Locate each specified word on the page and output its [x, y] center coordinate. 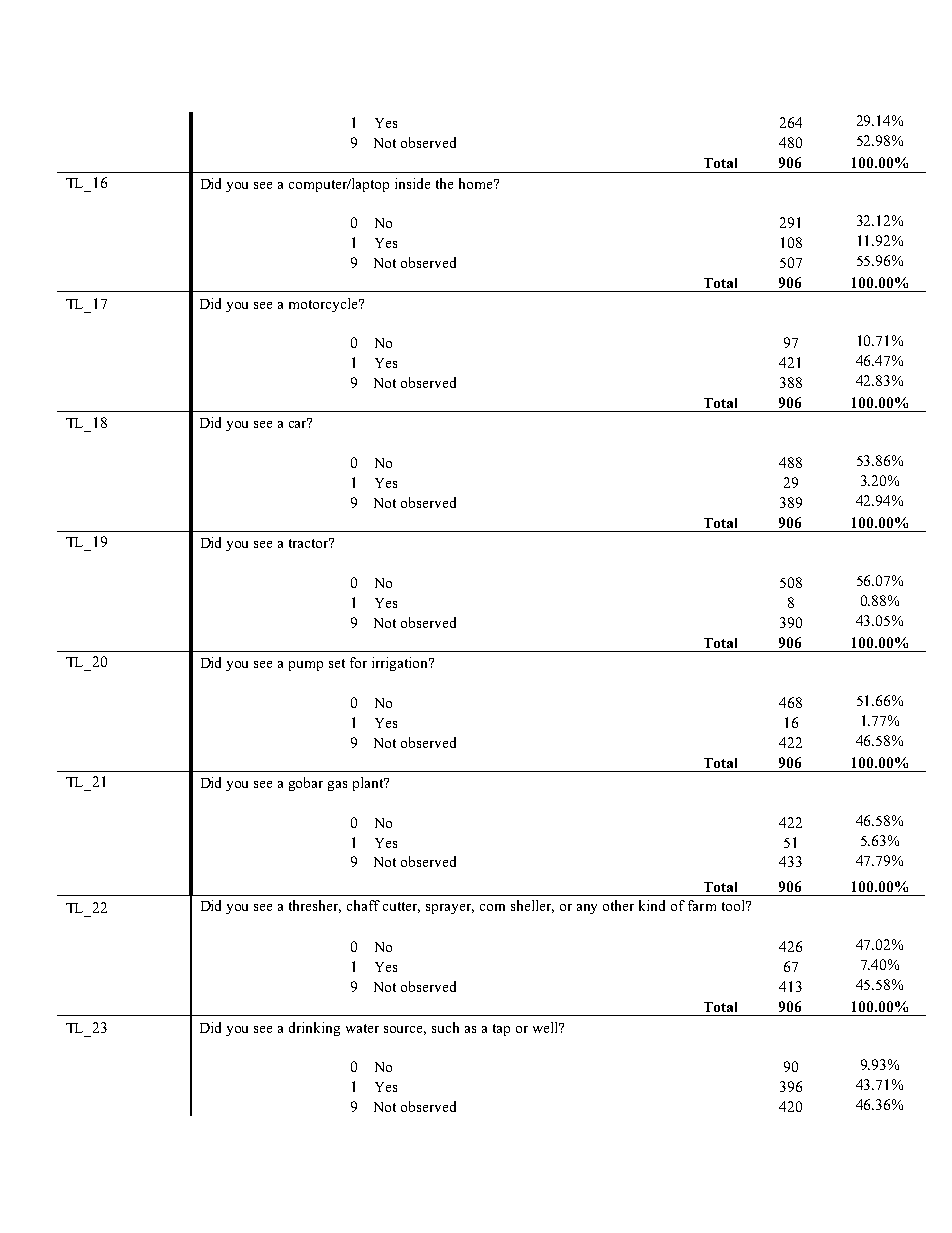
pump [306, 666]
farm [702, 905]
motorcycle [325, 305]
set [337, 663]
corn [492, 907]
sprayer [450, 909]
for [358, 662]
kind [652, 905]
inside [412, 183]
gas [337, 786]
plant [369, 784]
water [362, 1028]
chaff [363, 905]
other [618, 905]
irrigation [401, 664]
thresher [315, 906]
